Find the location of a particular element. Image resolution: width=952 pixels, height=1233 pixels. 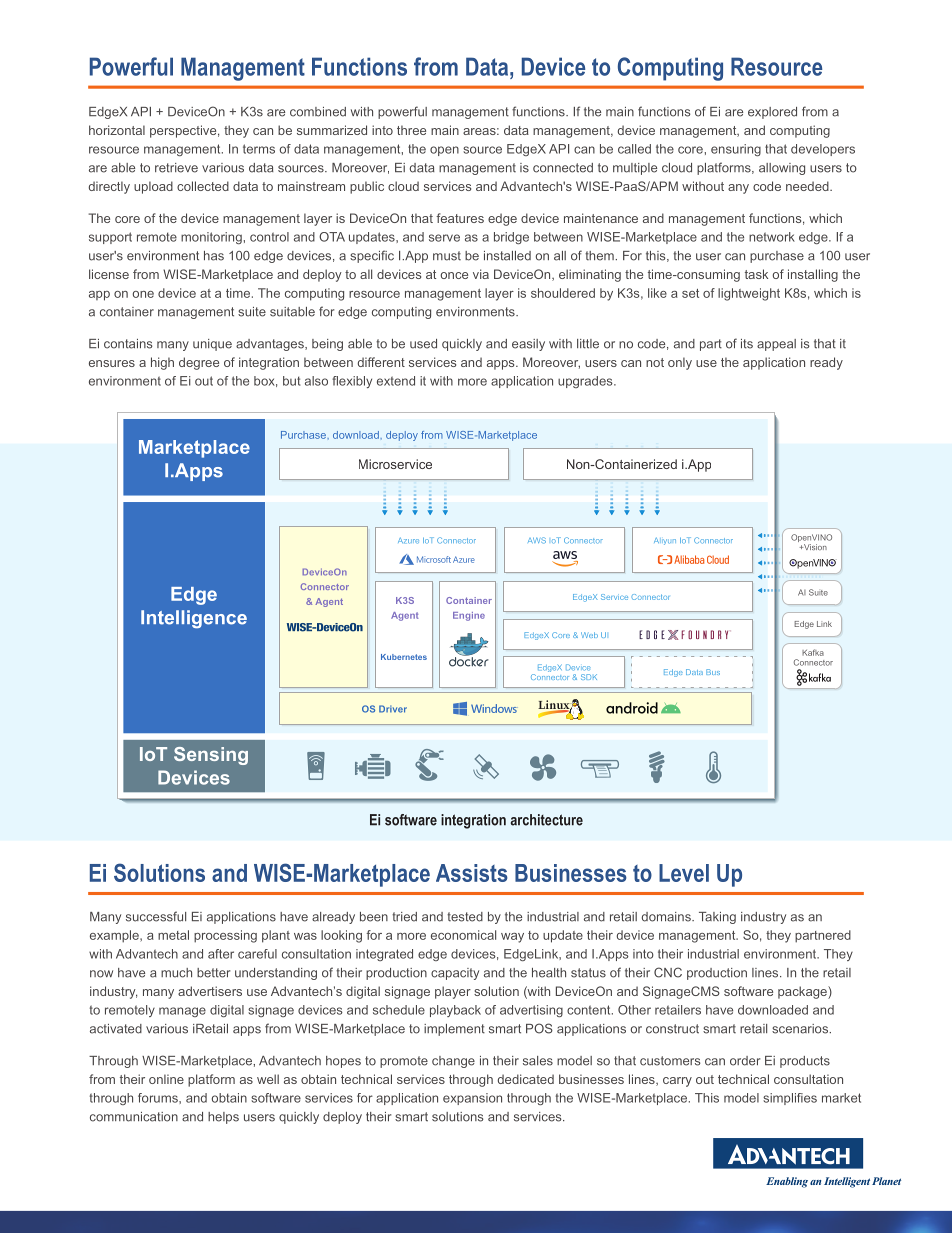

successful is located at coordinates (156, 916).
